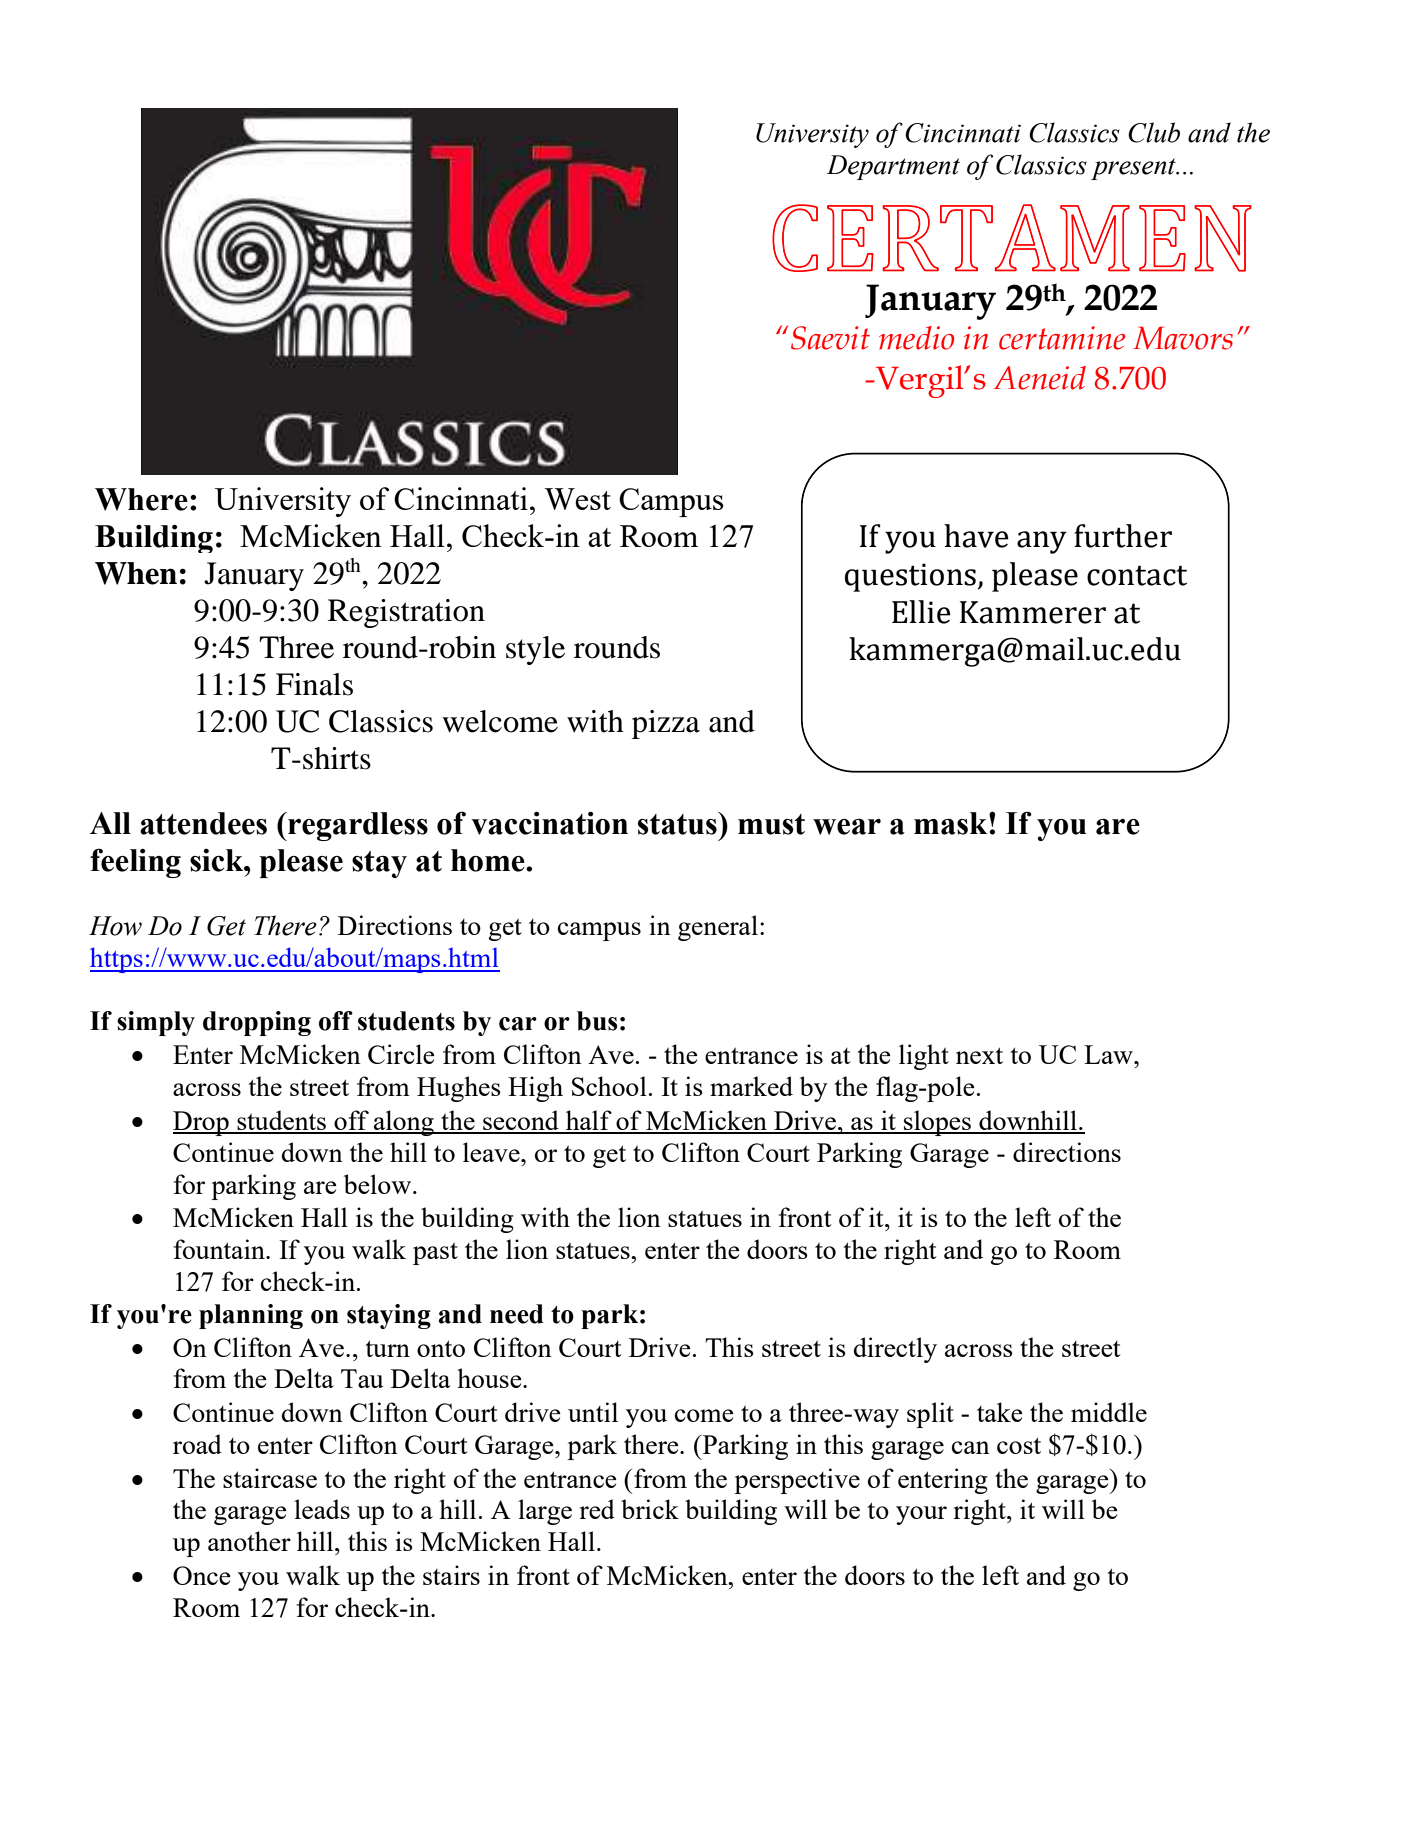 The height and width of the page is (1825, 1410). What do you see at coordinates (937, 1123) in the page?
I see `slopes` at bounding box center [937, 1123].
